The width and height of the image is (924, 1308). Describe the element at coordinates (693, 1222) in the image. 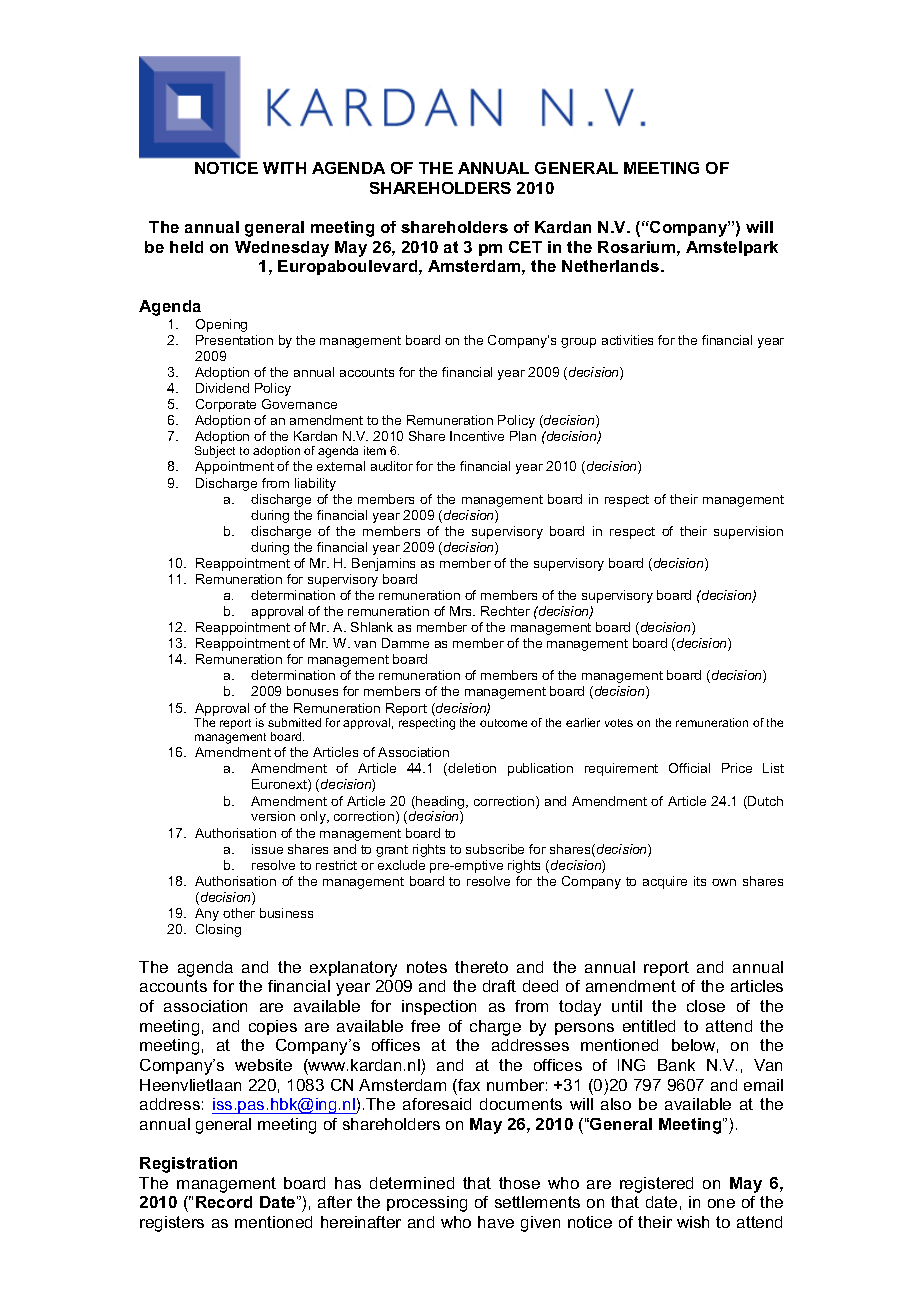

I see `wish` at that location.
